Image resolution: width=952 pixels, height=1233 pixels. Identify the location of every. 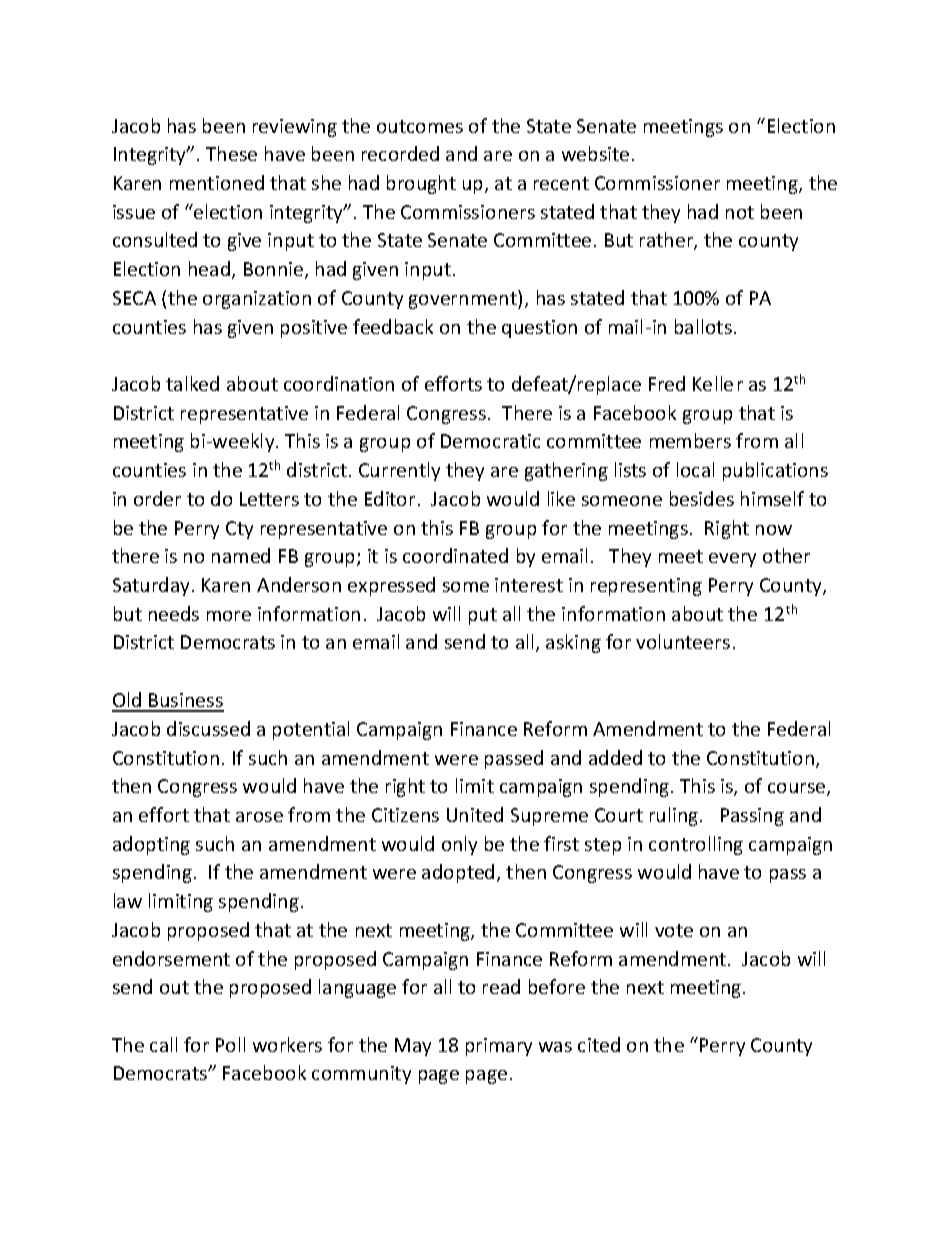
(732, 560).
